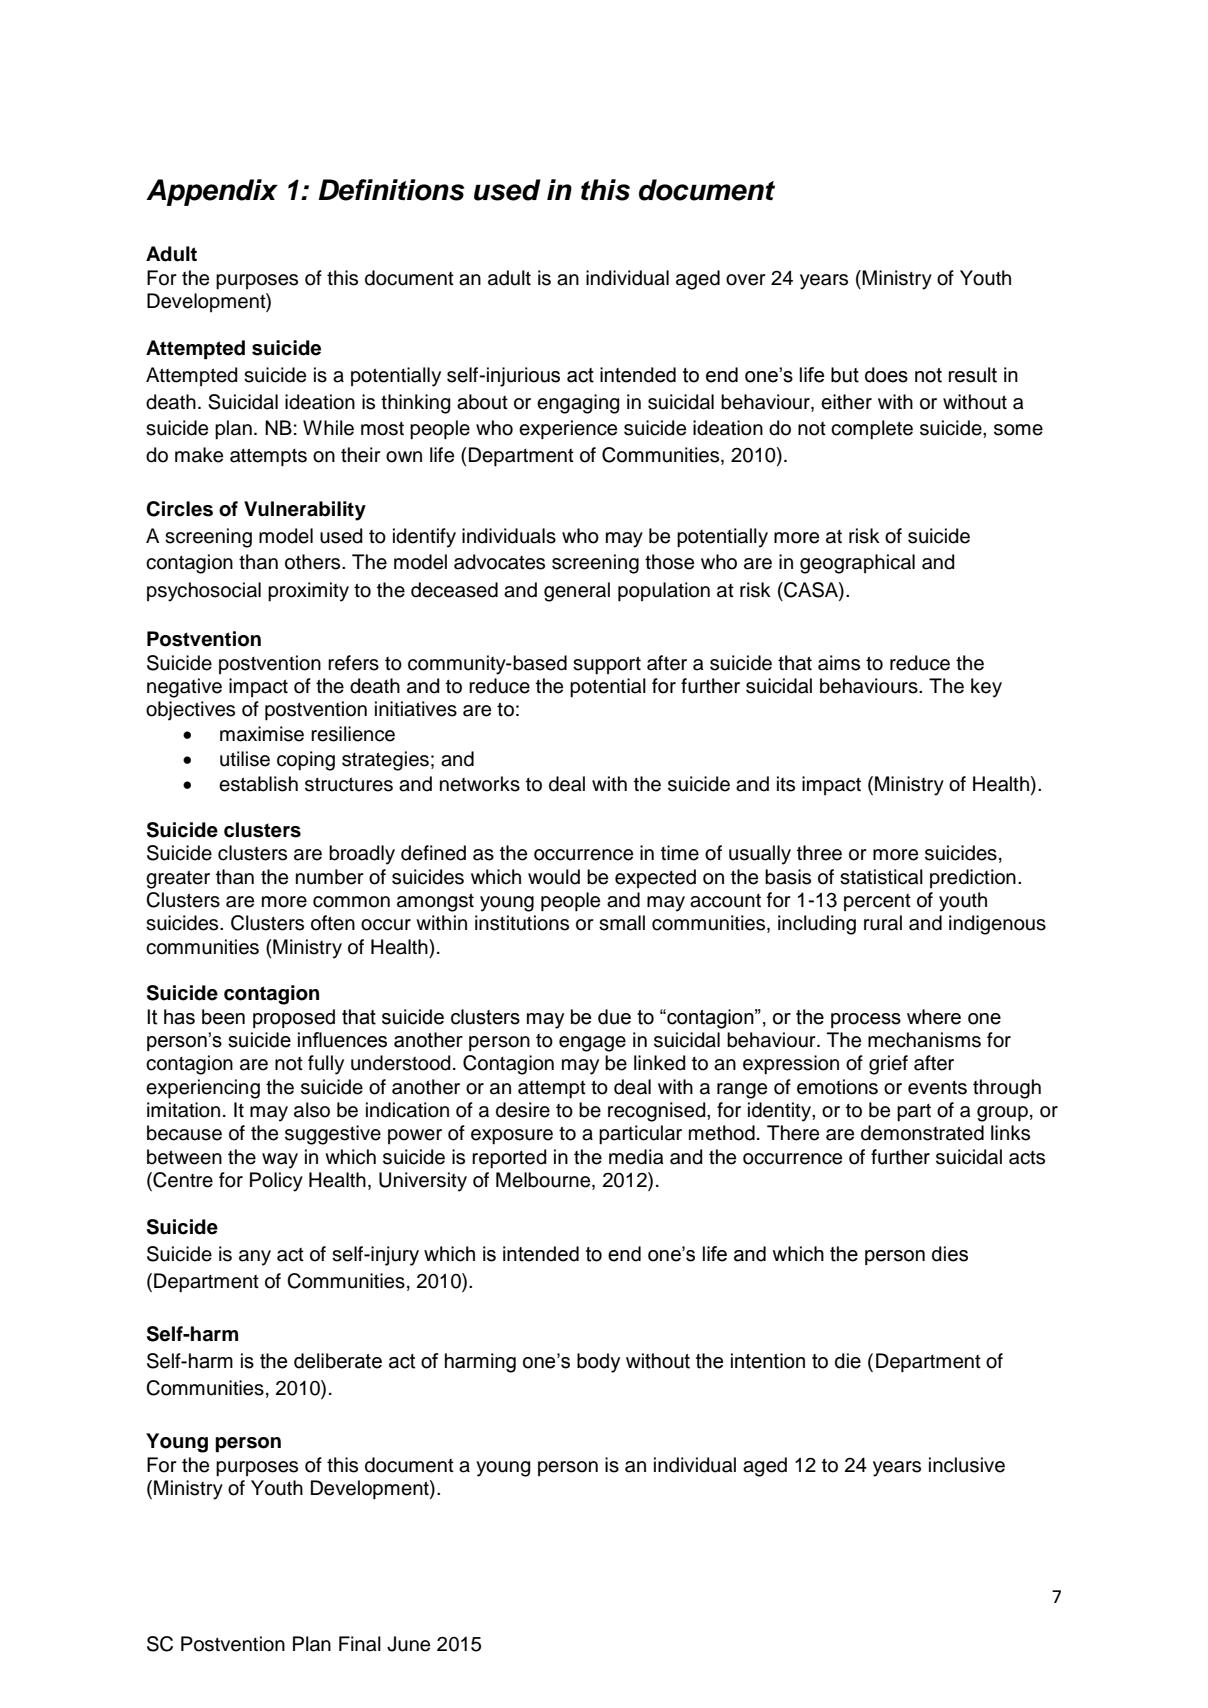  What do you see at coordinates (746, 280) in the page?
I see `over` at bounding box center [746, 280].
